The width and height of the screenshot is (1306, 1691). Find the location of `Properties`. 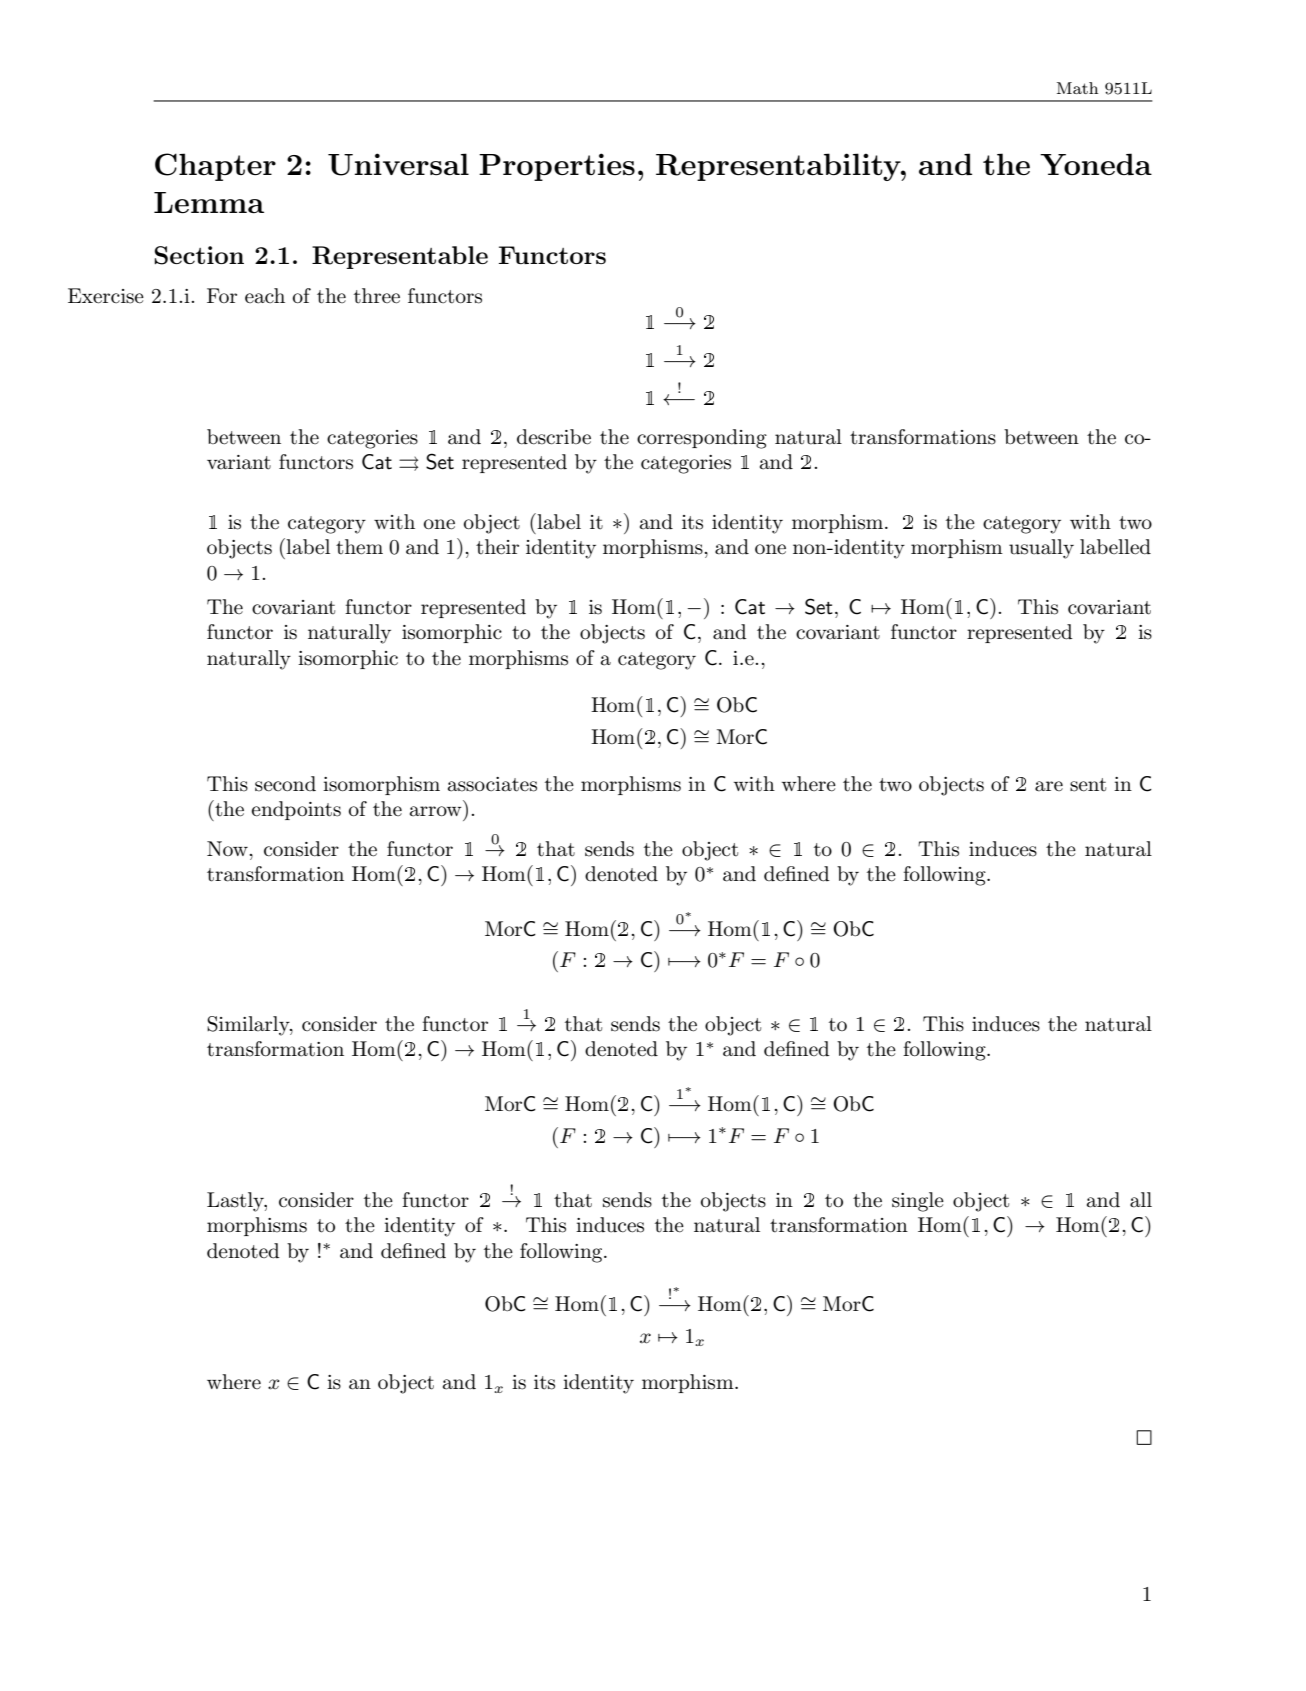

Properties is located at coordinates (557, 167).
